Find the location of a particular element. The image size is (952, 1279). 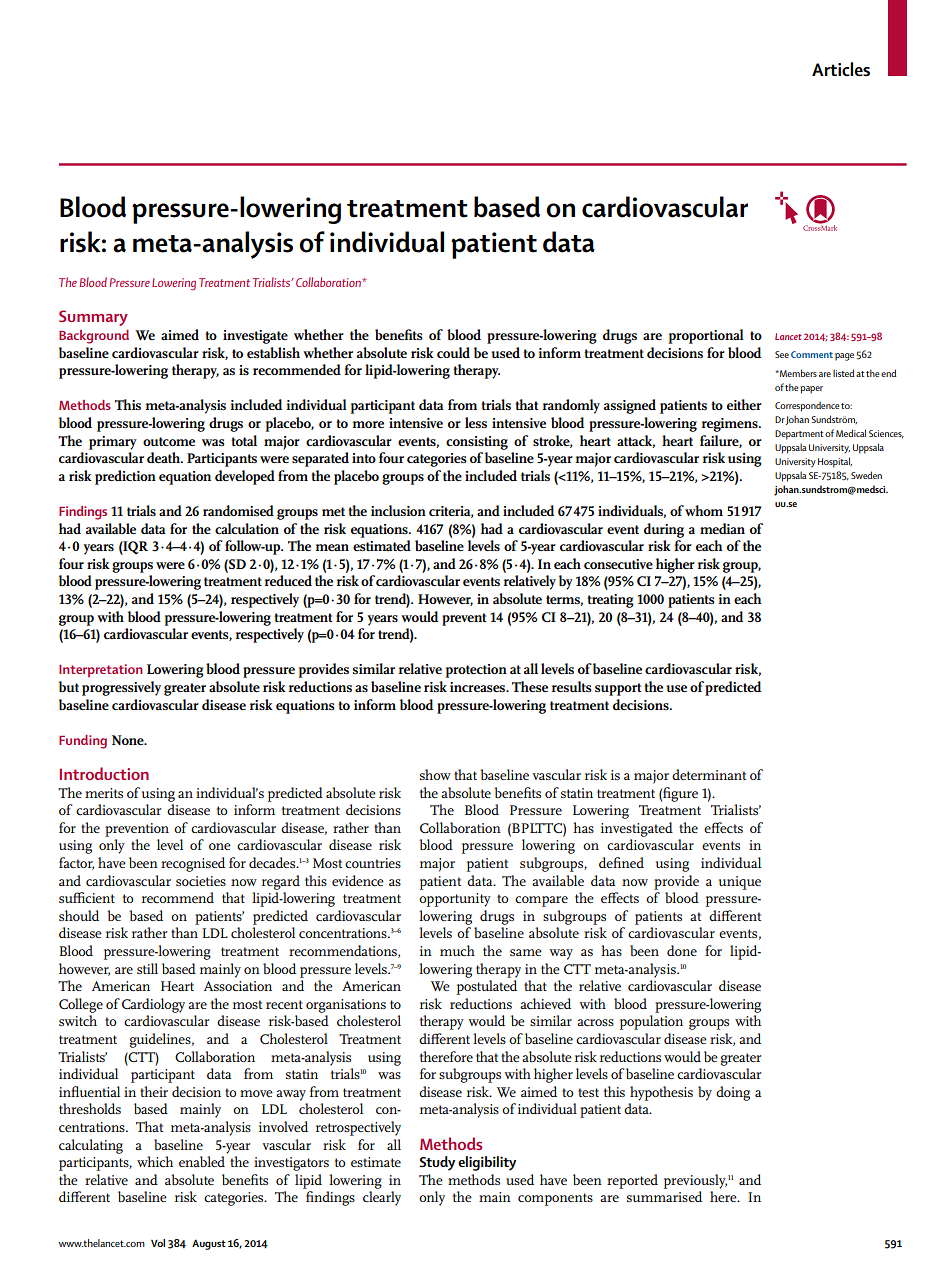

could is located at coordinates (453, 352).
